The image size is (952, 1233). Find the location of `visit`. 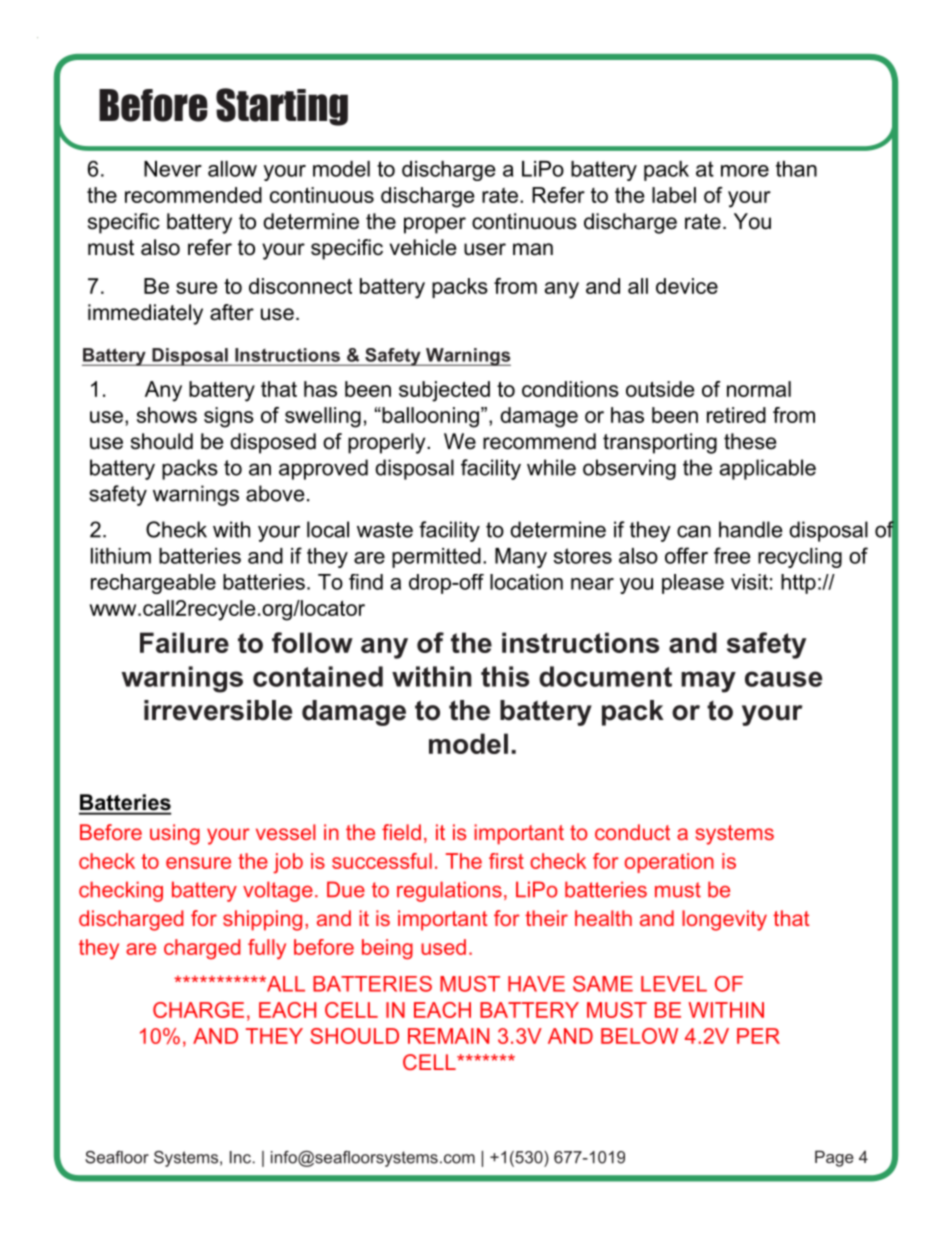

visit is located at coordinates (749, 582).
